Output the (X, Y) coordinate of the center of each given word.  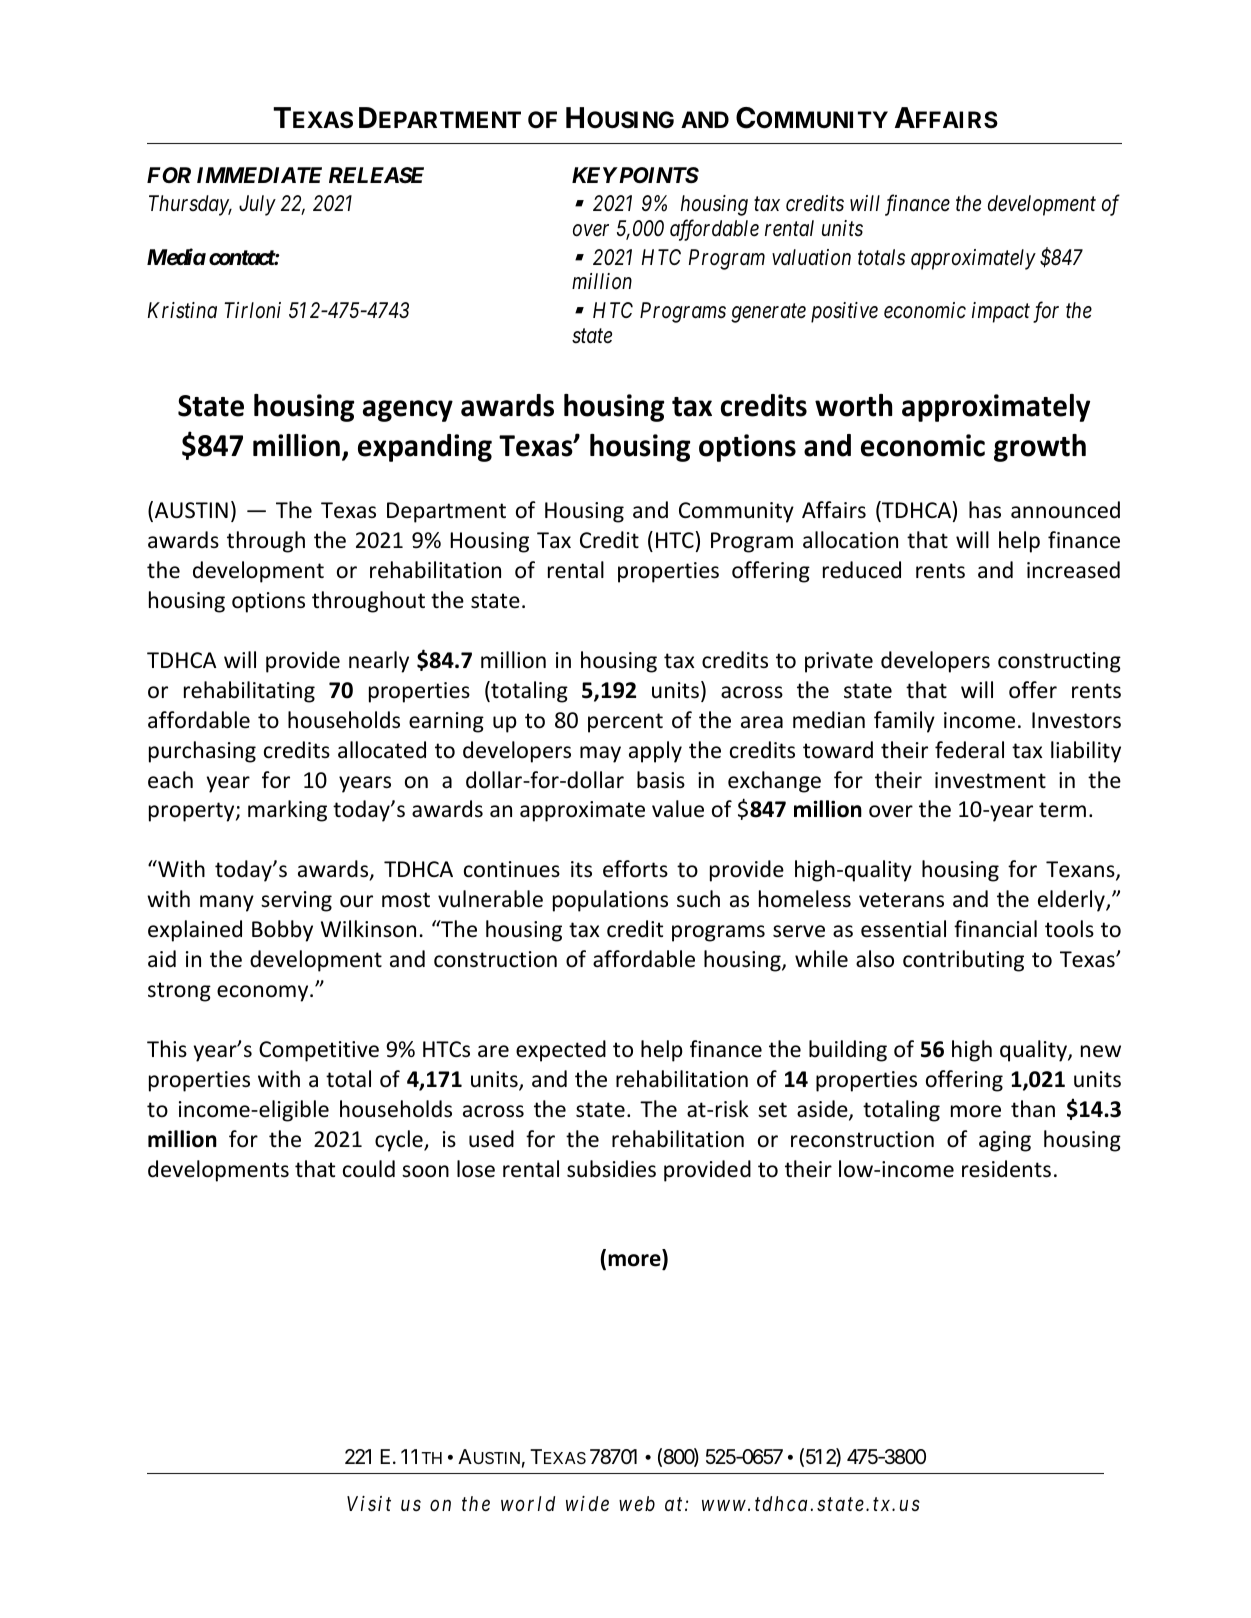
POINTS (657, 175)
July (257, 205)
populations (610, 901)
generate (768, 313)
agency (408, 411)
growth (1040, 448)
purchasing (202, 752)
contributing (963, 961)
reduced (862, 570)
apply (655, 752)
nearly (379, 662)
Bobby (282, 931)
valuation (811, 257)
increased (1073, 570)
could (369, 1169)
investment (990, 780)
